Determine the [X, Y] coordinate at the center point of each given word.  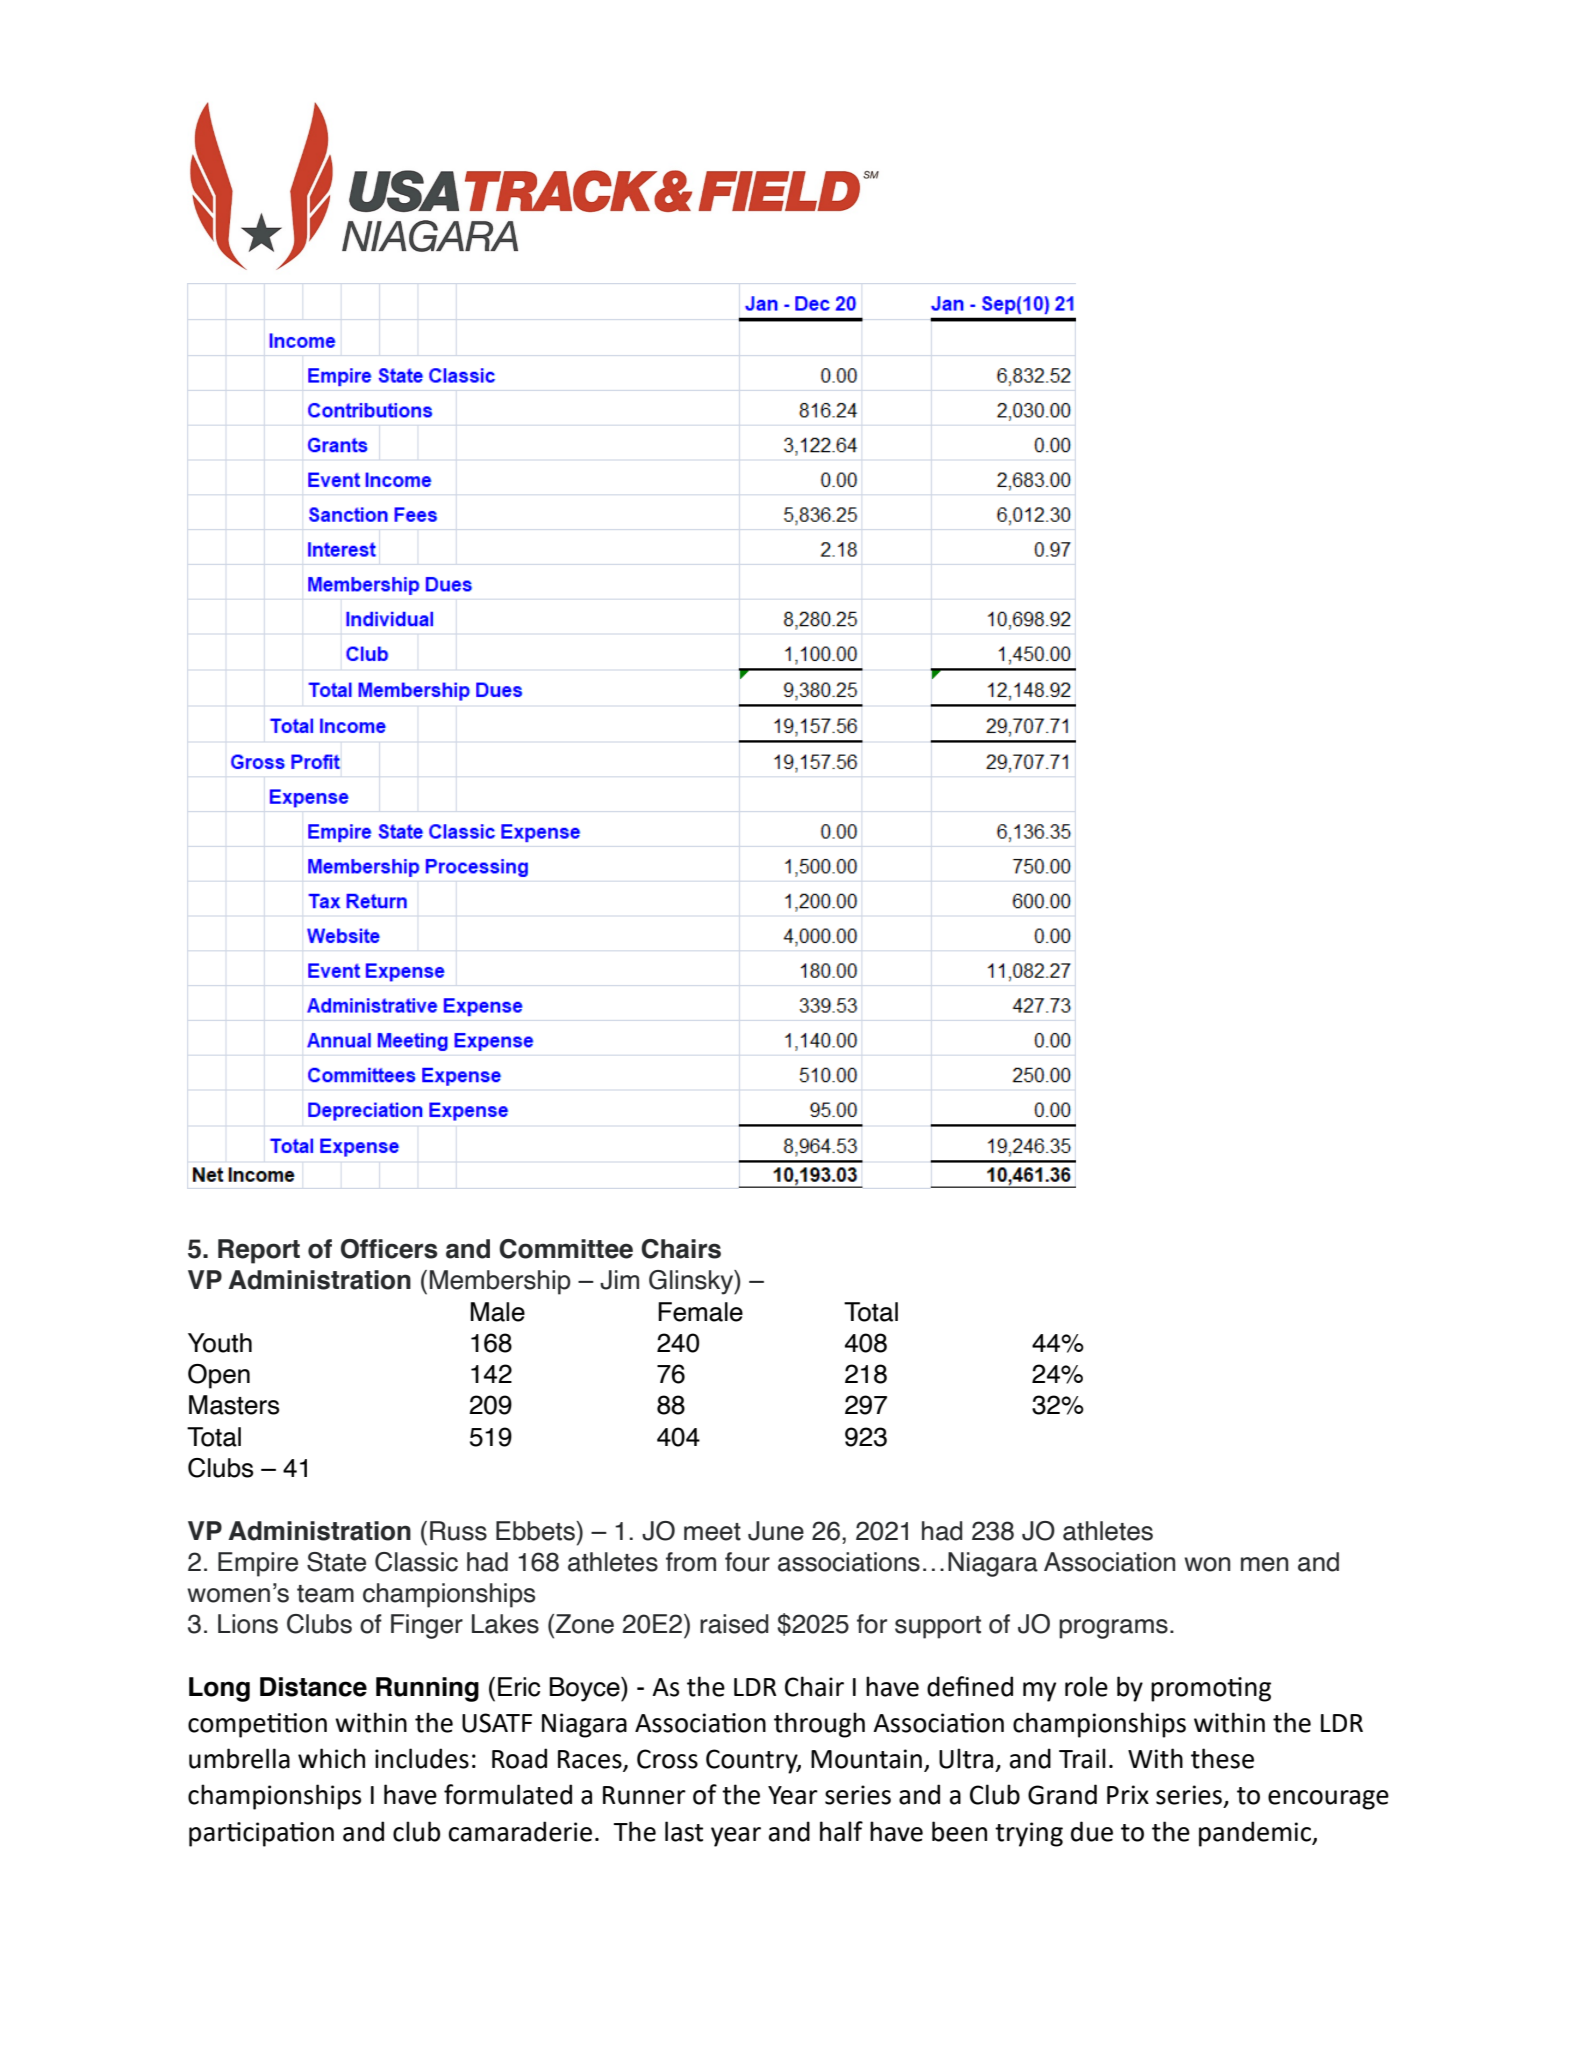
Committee [566, 1249]
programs [1113, 1629]
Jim [619, 1280]
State [336, 1562]
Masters [234, 1405]
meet [712, 1532]
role [1086, 1686]
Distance [313, 1687]
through [819, 1725]
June [776, 1531]
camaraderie [520, 1831]
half [841, 1831]
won [1207, 1564]
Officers [389, 1249]
